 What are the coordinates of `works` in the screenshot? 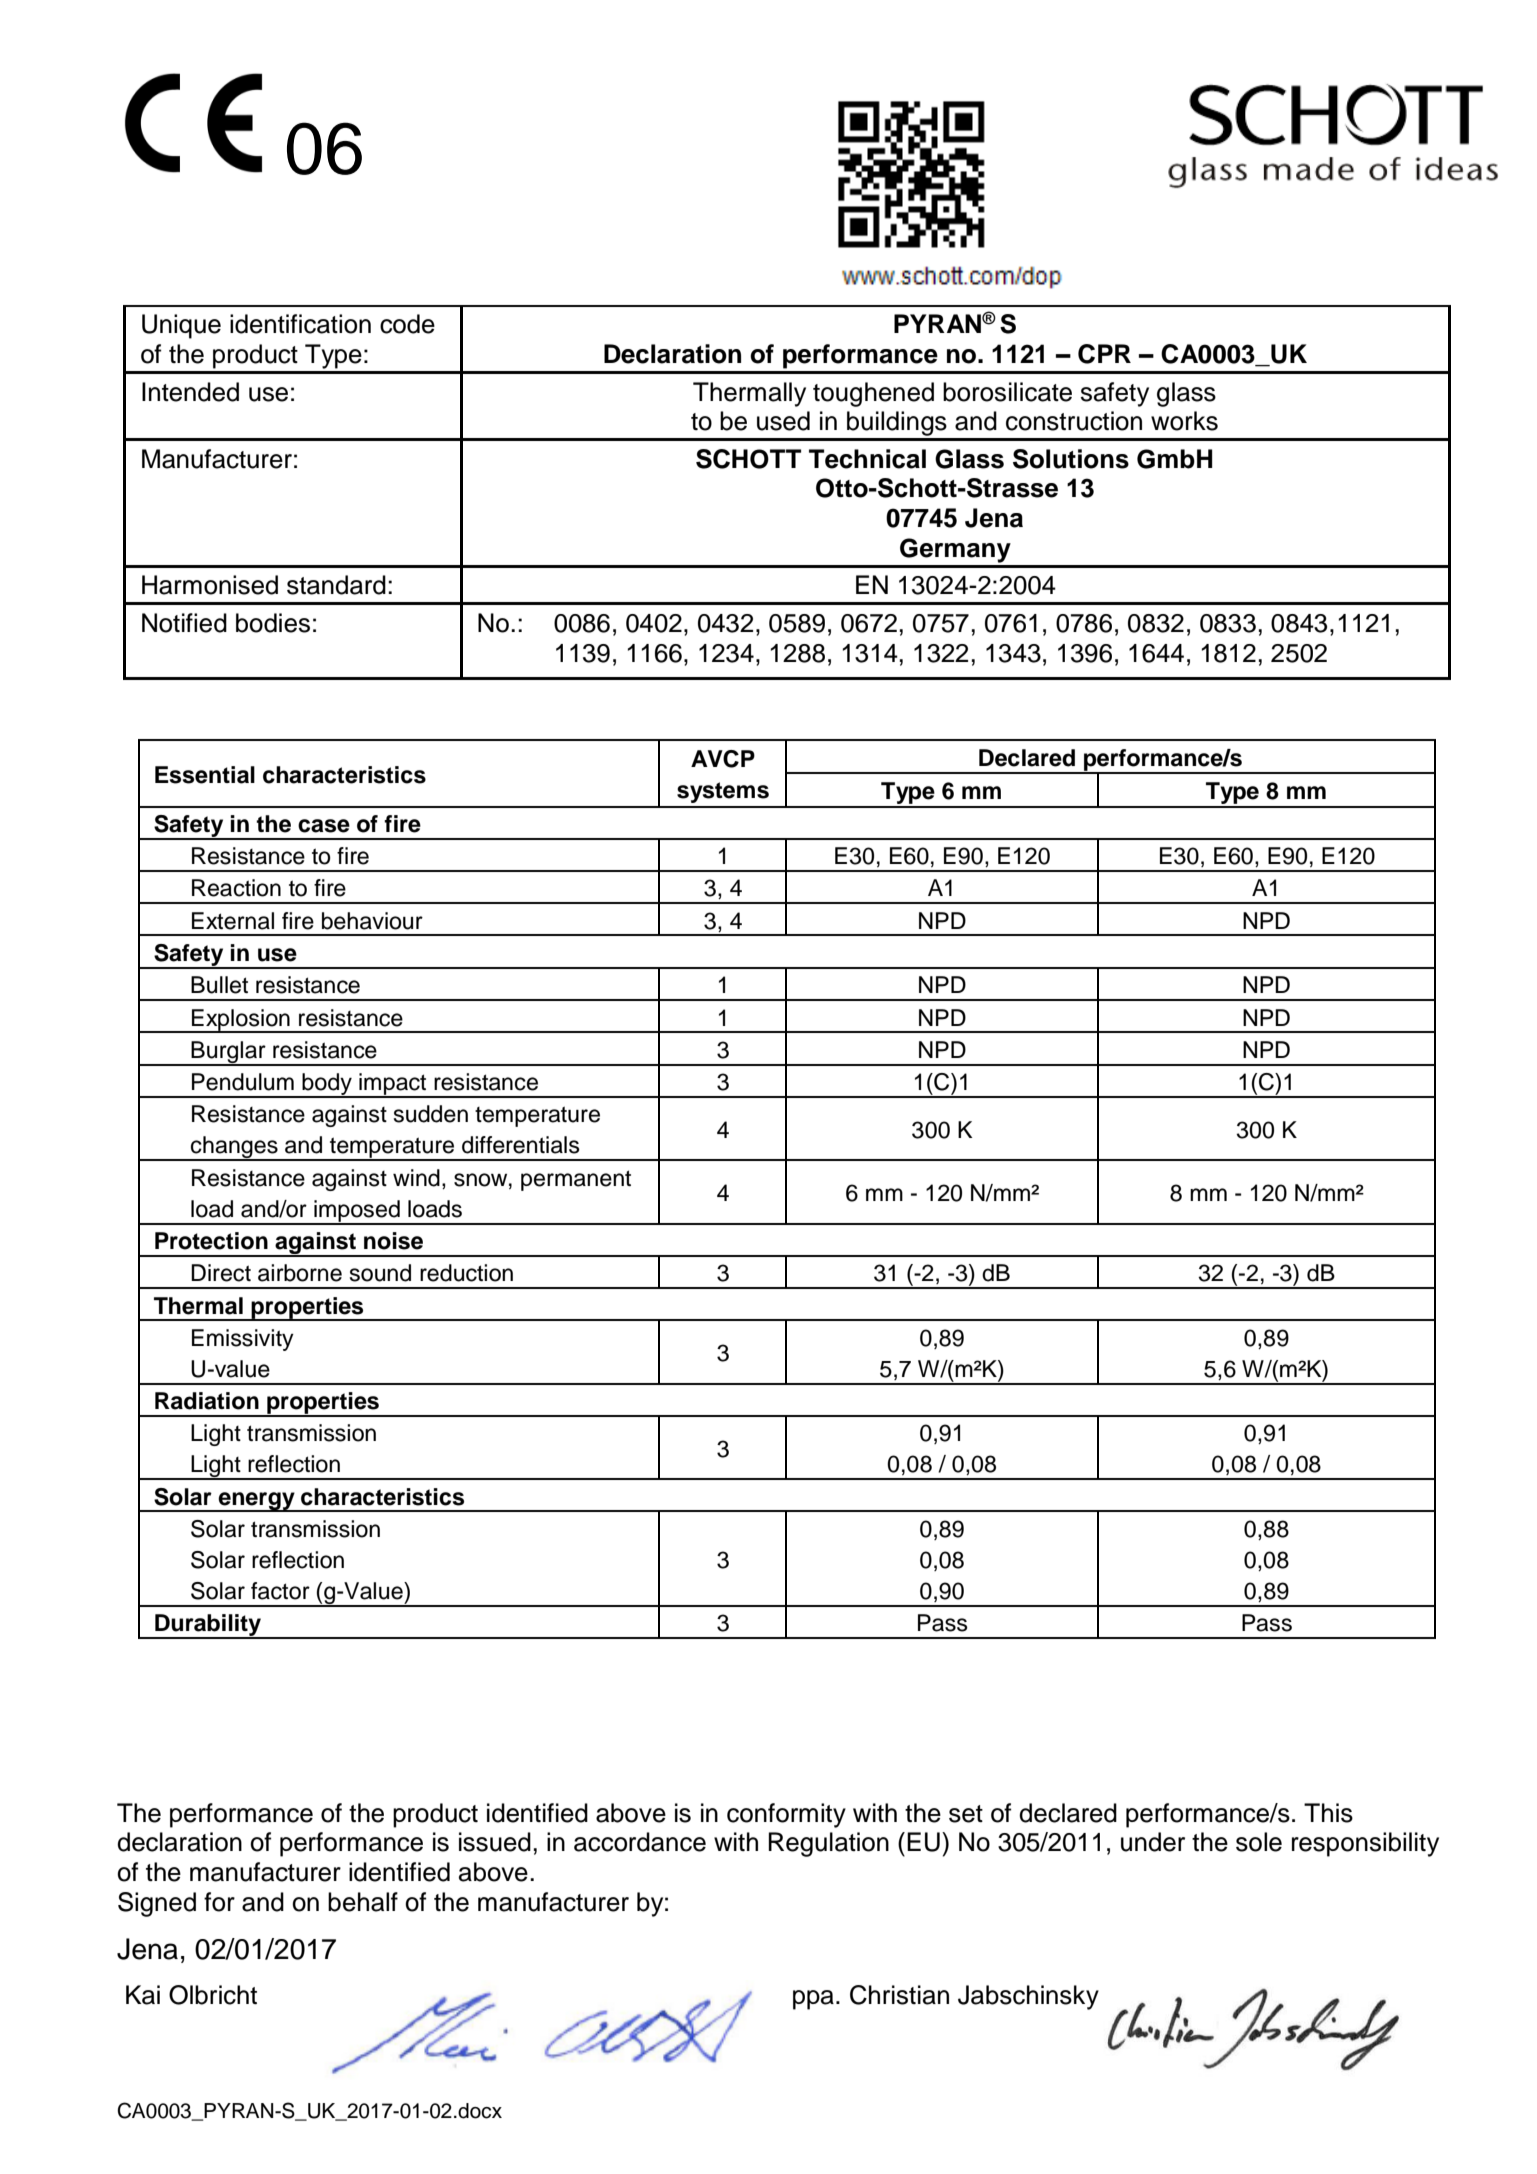 It's located at (1184, 421).
